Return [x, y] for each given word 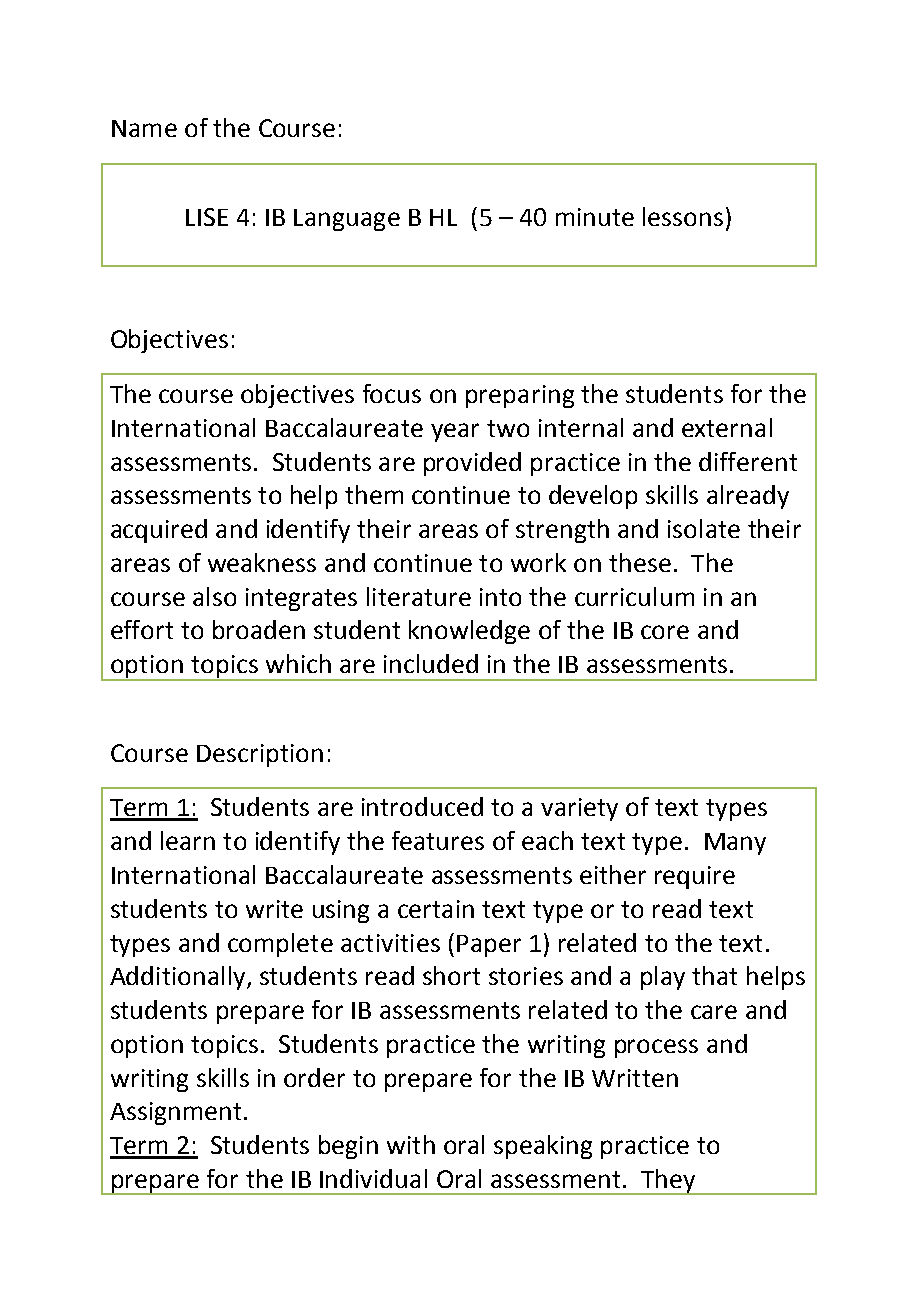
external [727, 427]
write [274, 909]
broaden [259, 629]
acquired [159, 531]
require [695, 877]
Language [347, 220]
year [455, 432]
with [411, 1144]
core [665, 632]
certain [436, 909]
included [431, 663]
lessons [683, 216]
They [668, 1182]
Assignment [175, 1113]
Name [144, 128]
